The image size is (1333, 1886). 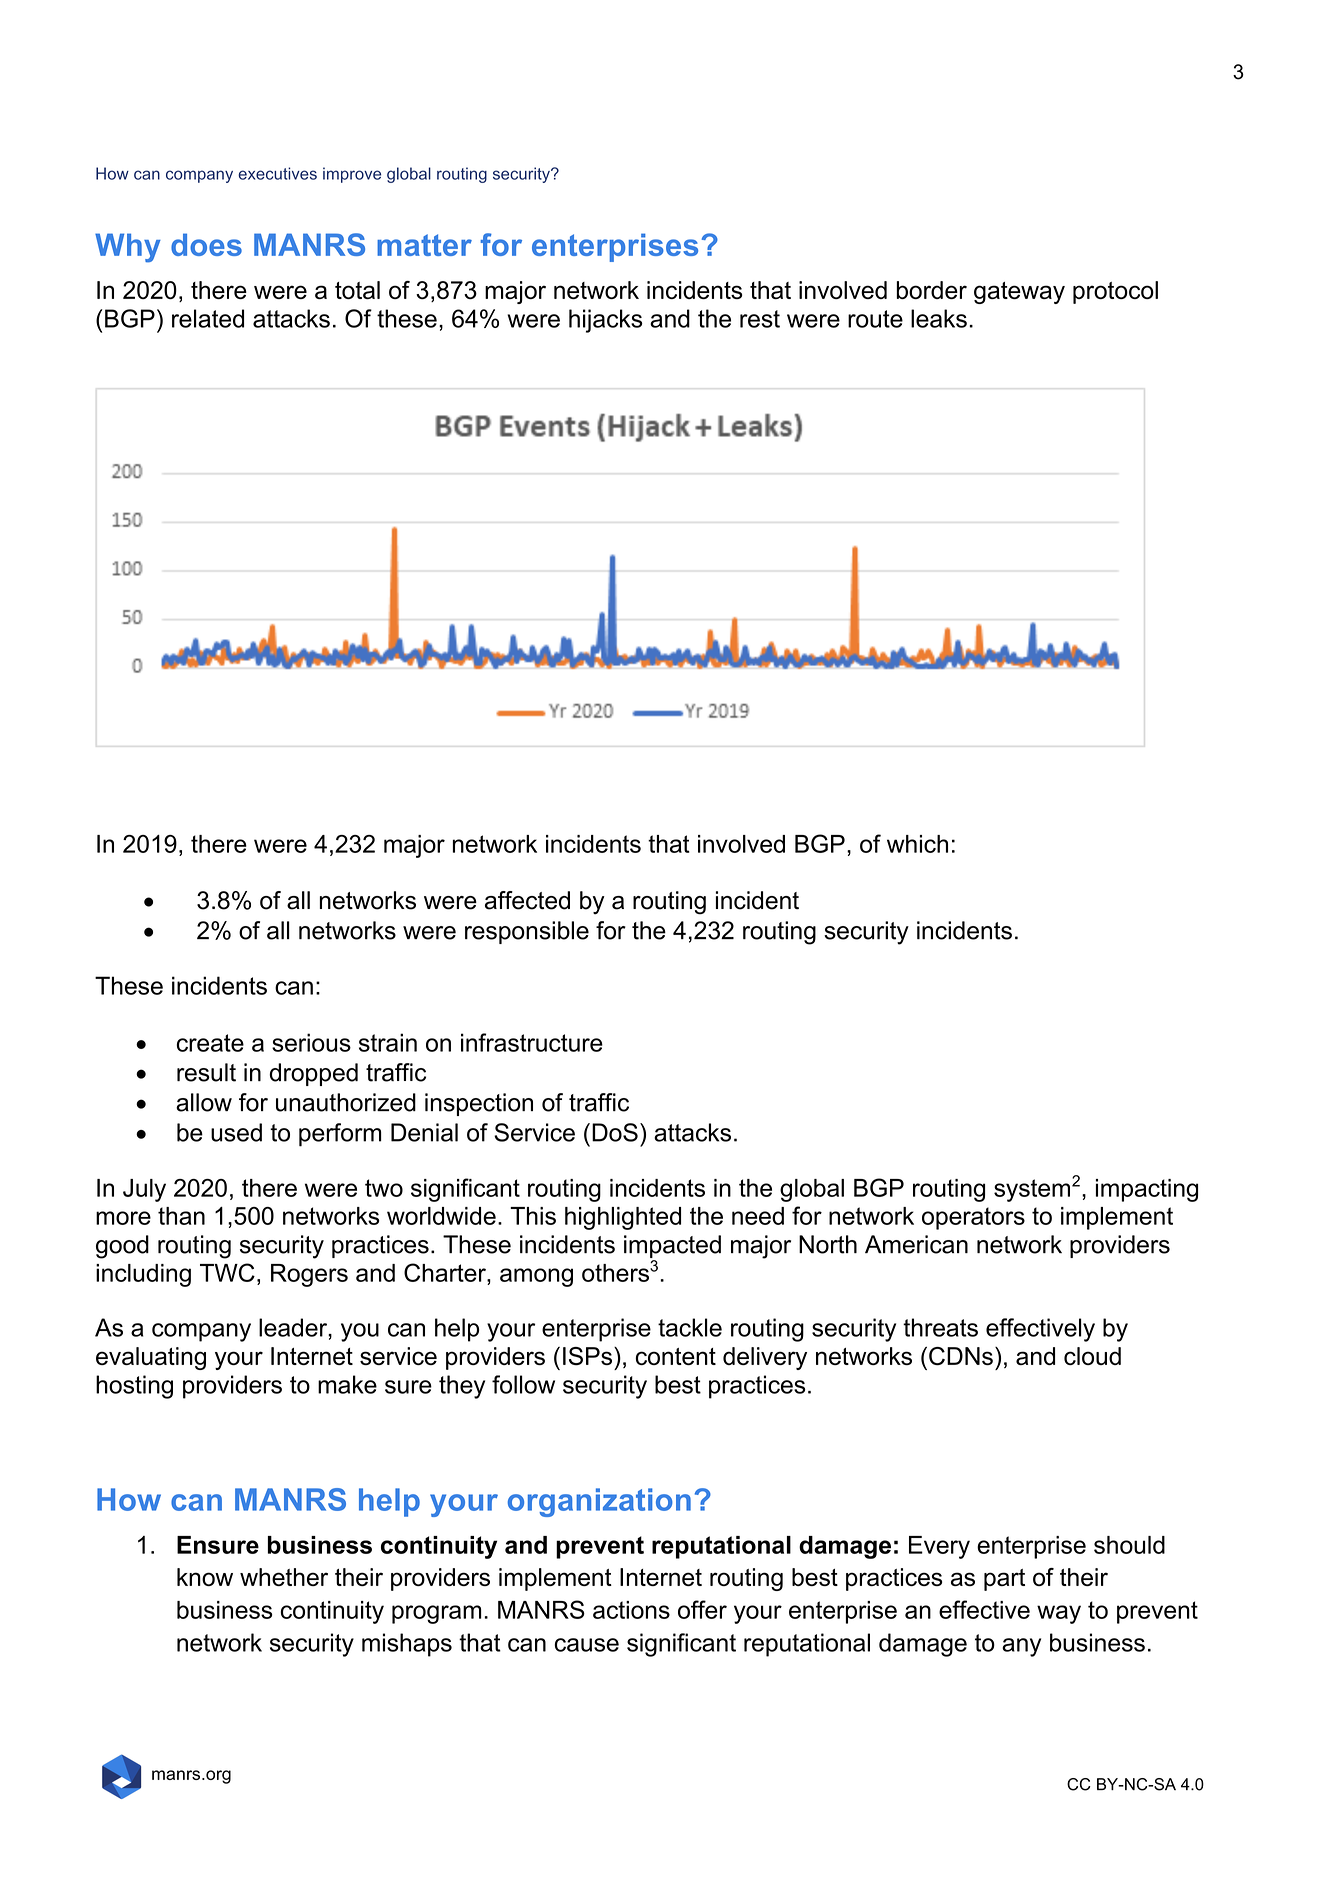 I want to click on actions, so click(x=631, y=1610).
